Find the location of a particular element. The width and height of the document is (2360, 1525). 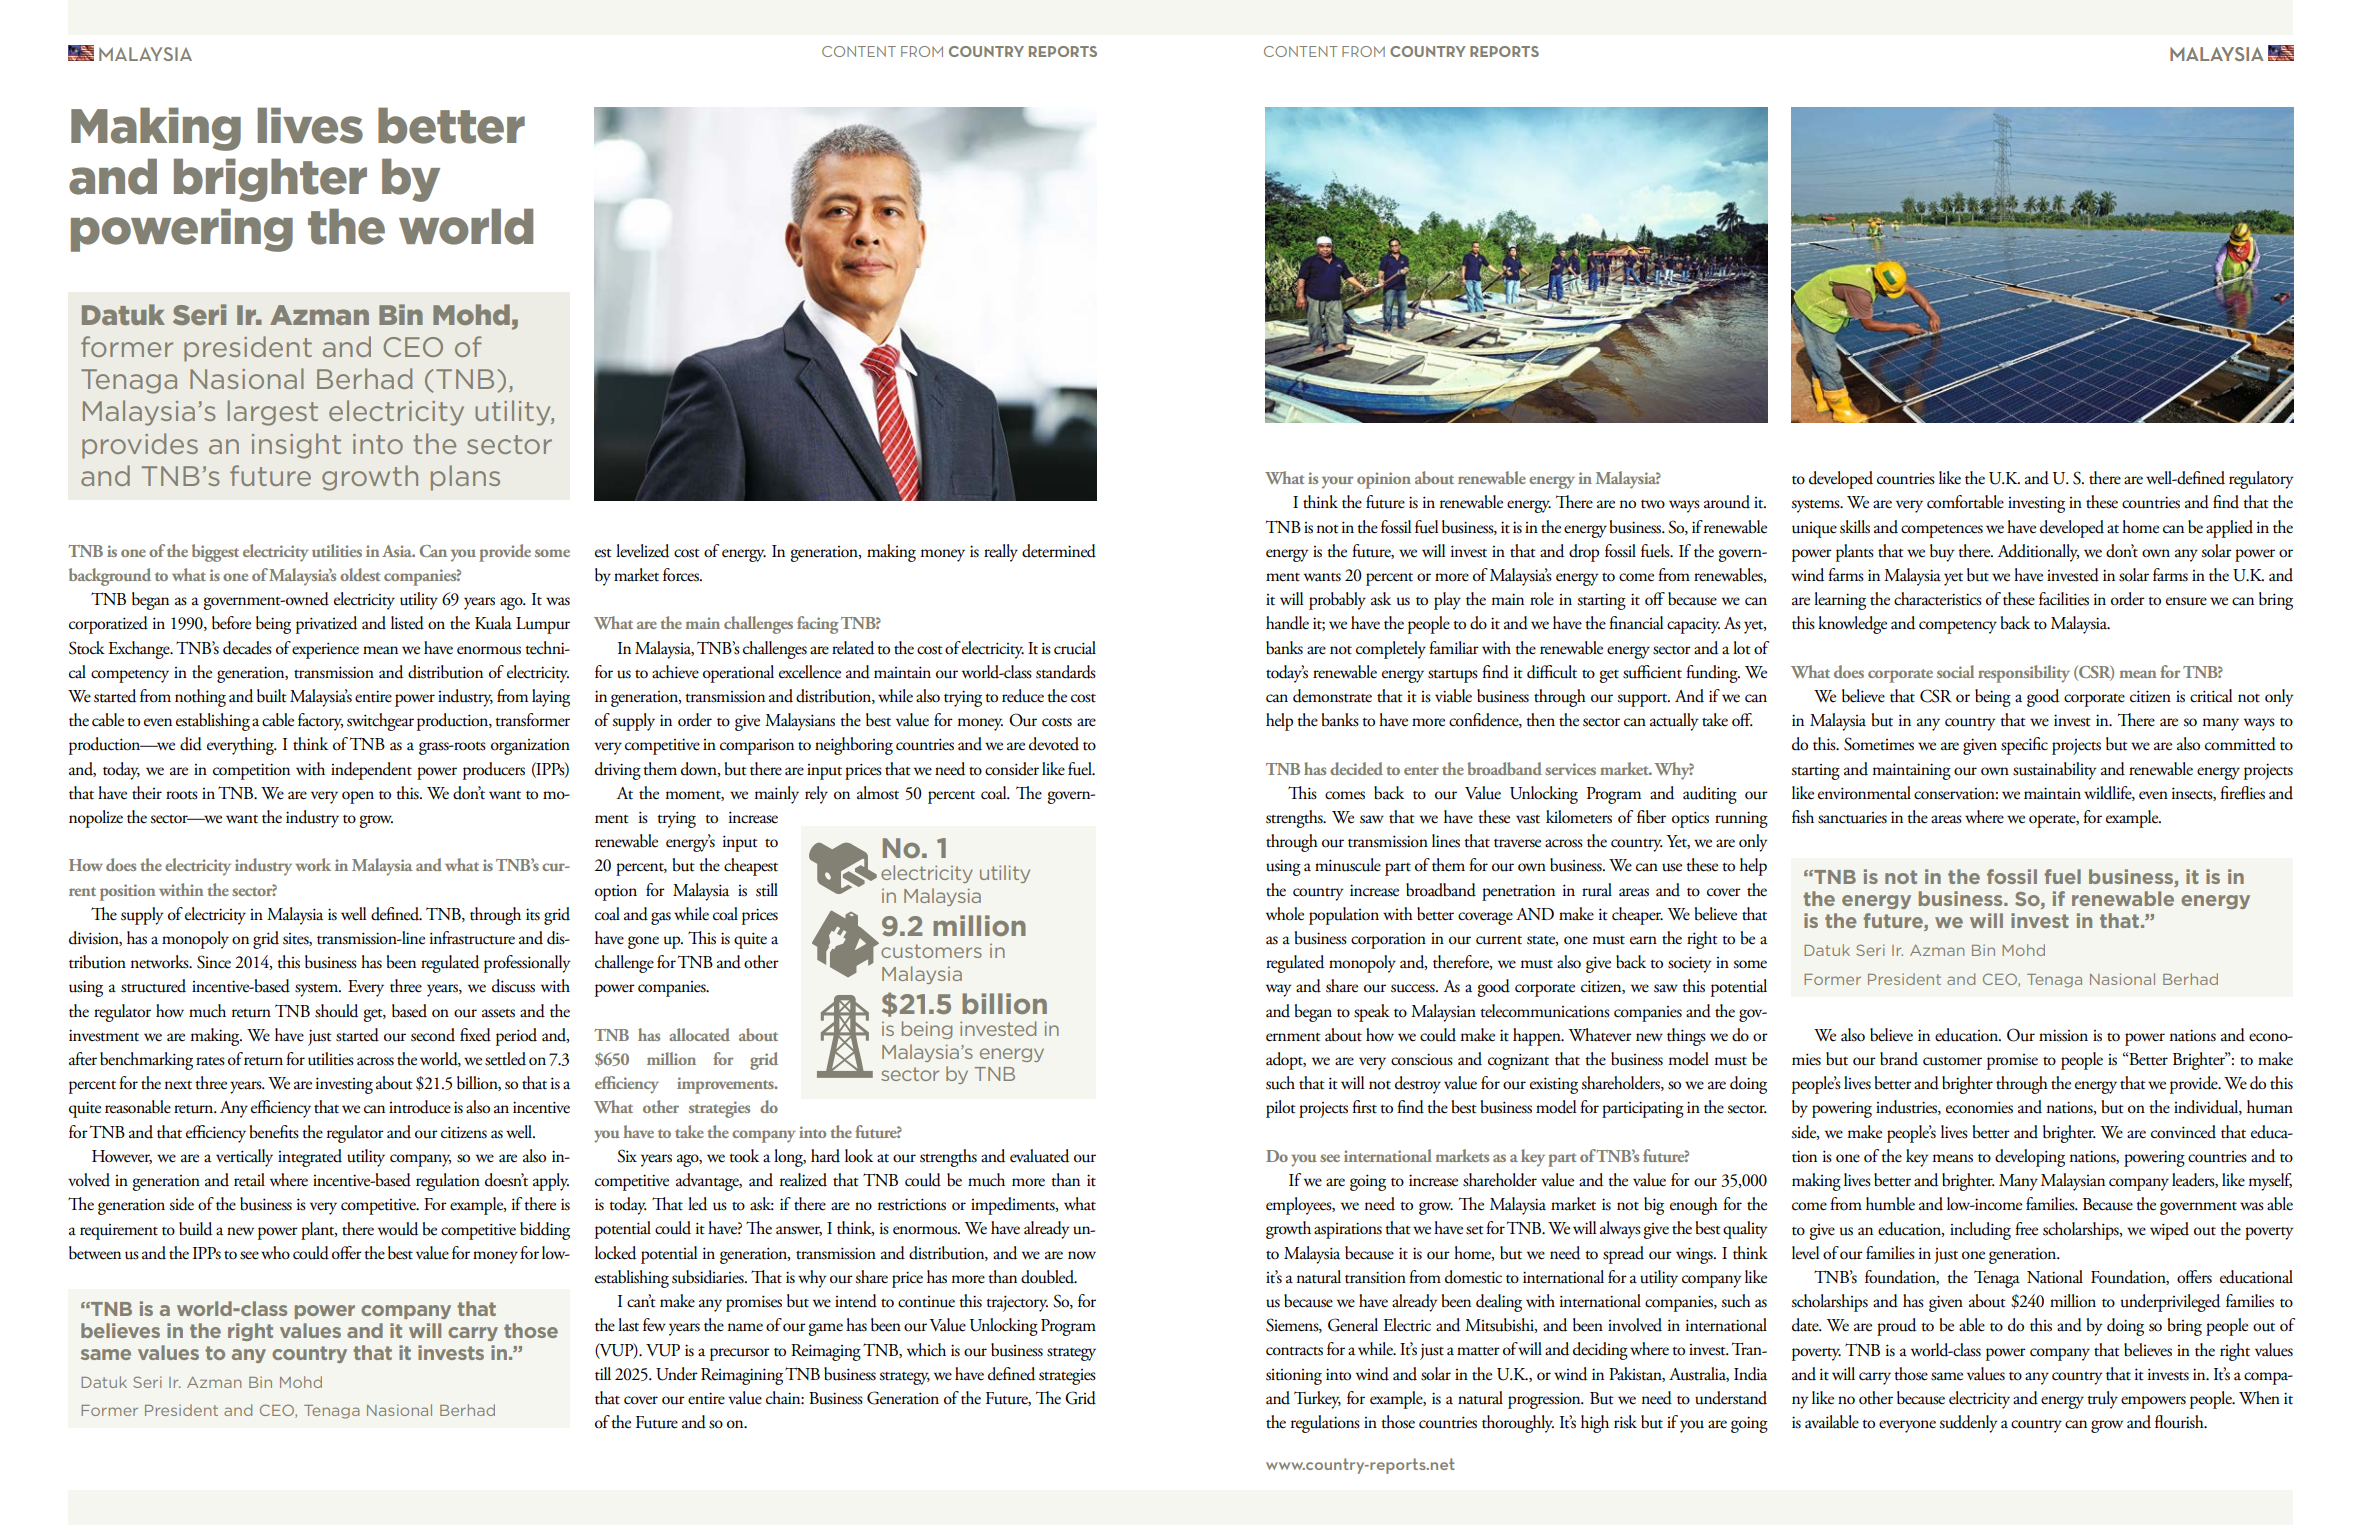

devoted is located at coordinates (1054, 744).
